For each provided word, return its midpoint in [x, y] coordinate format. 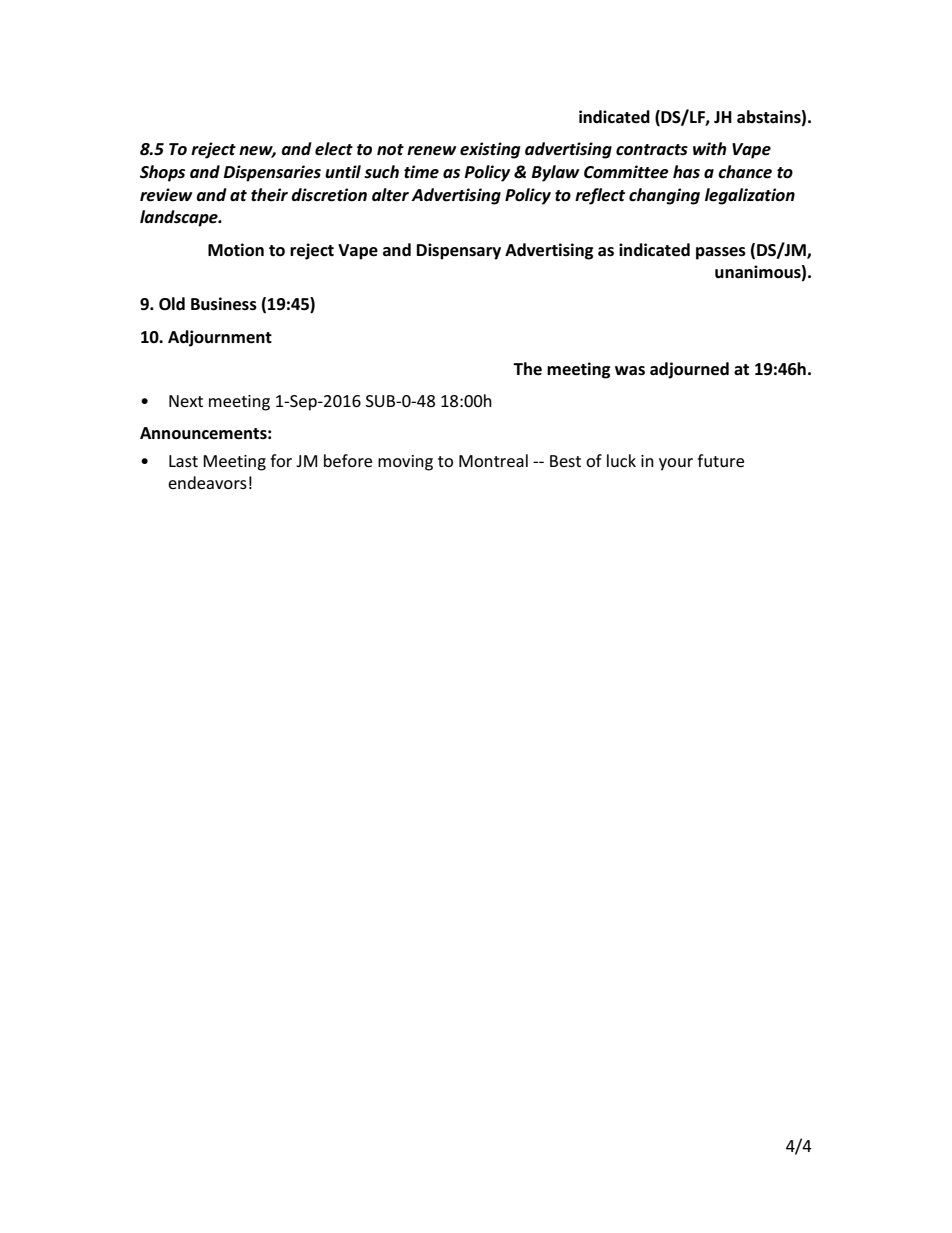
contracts [652, 150]
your [676, 464]
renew [432, 151]
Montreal [493, 460]
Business [224, 304]
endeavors [207, 482]
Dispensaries [272, 173]
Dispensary [459, 251]
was [630, 371]
